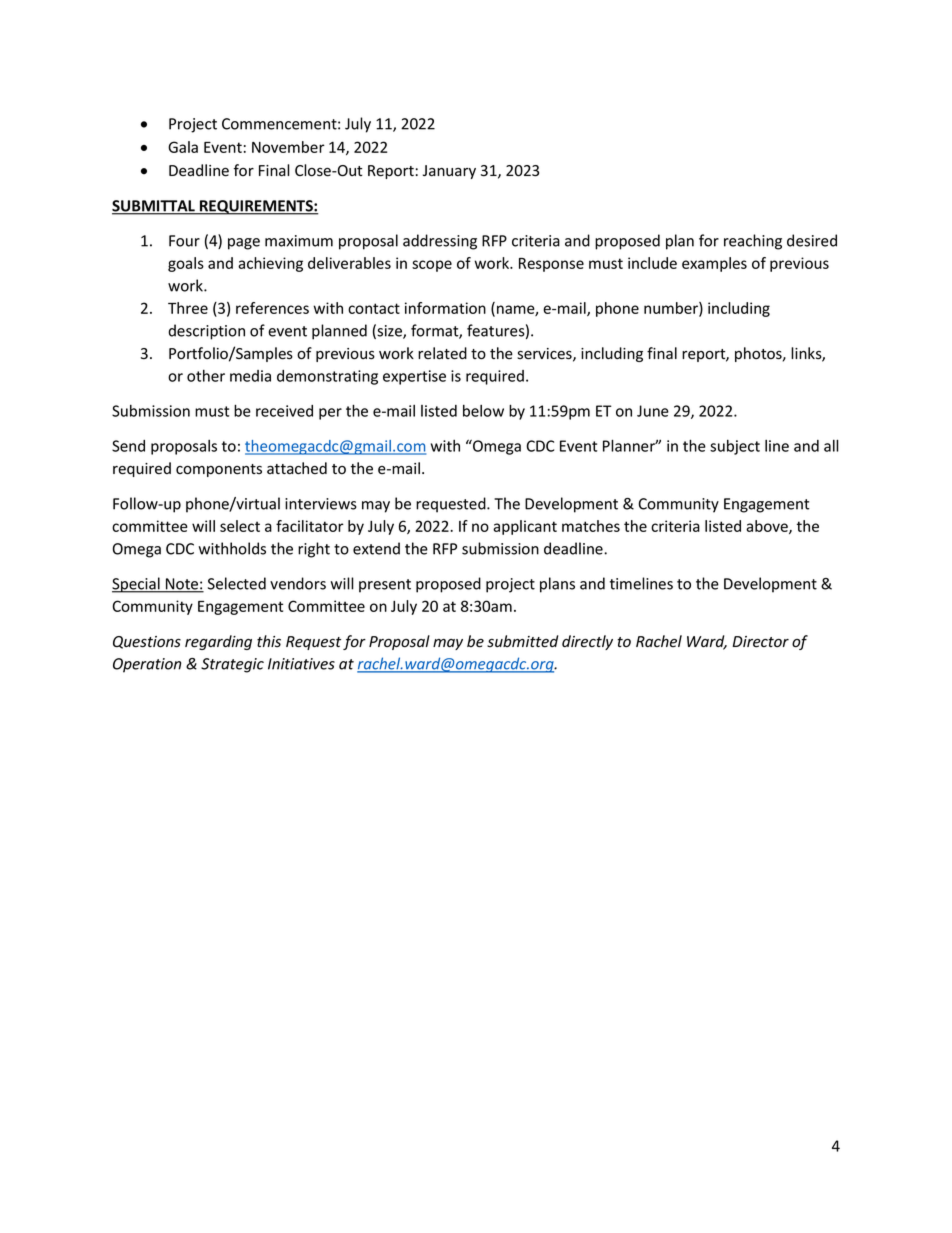  Describe the element at coordinates (284, 411) in the document. I see `received` at that location.
